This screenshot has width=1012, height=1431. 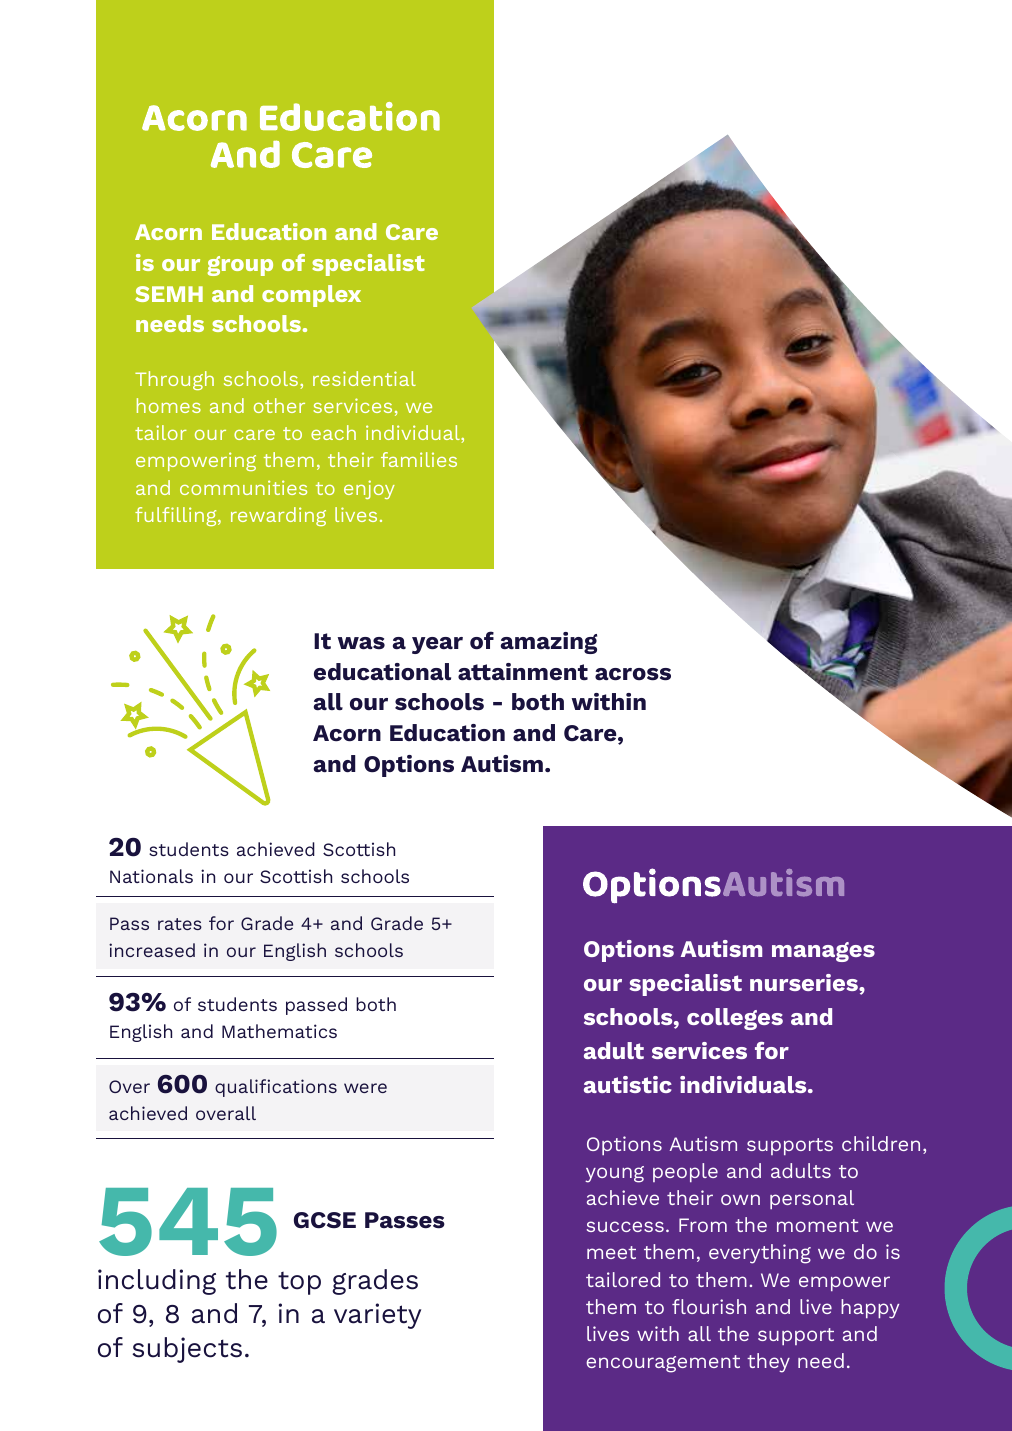 What do you see at coordinates (823, 952) in the screenshot?
I see `manages` at bounding box center [823, 952].
